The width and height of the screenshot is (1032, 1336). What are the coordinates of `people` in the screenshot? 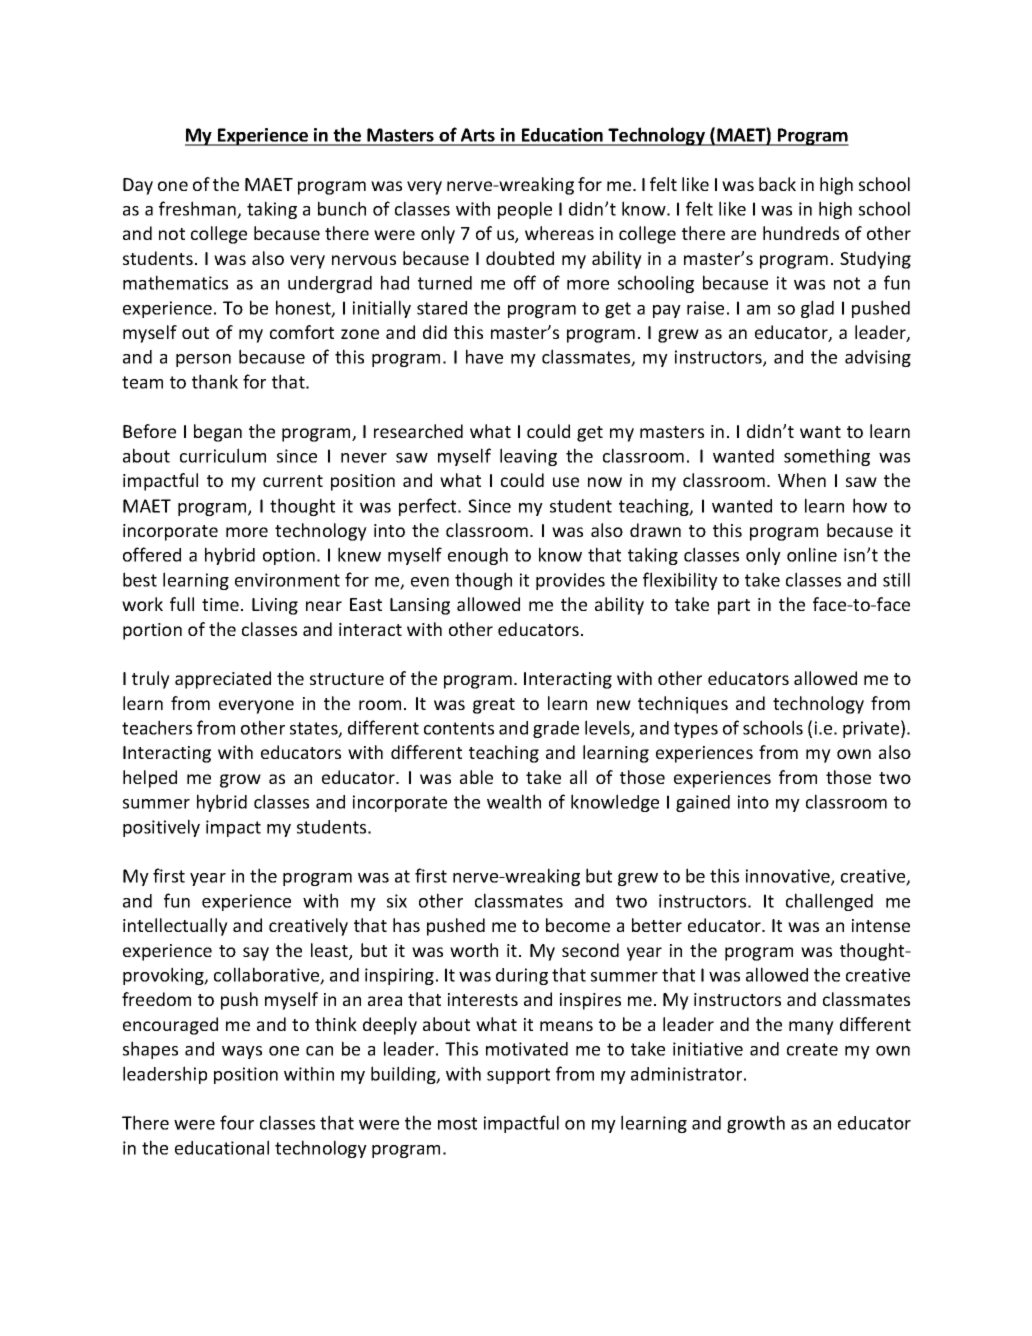 It's located at (525, 210).
